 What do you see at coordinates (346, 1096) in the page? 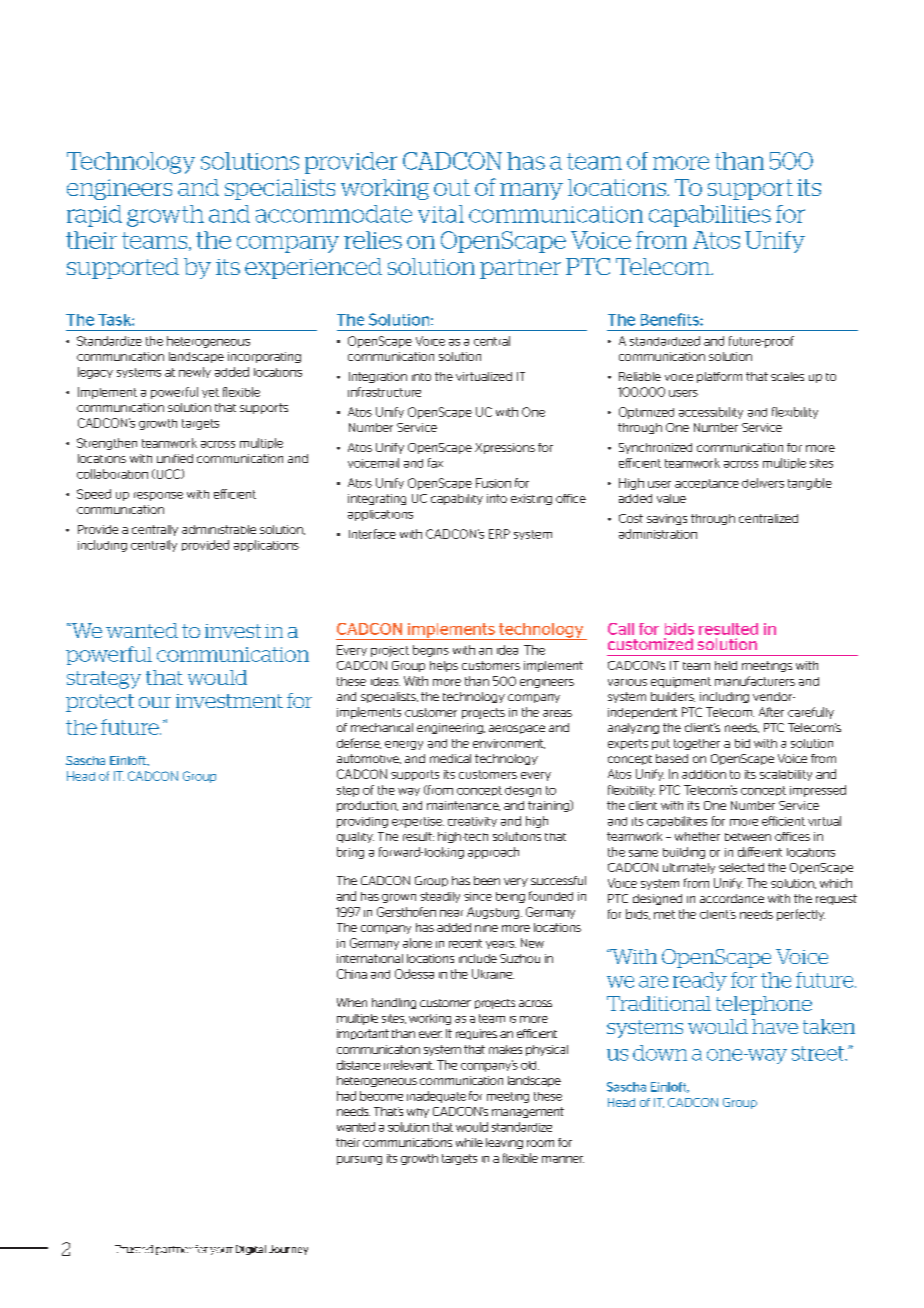
I see `had` at bounding box center [346, 1096].
